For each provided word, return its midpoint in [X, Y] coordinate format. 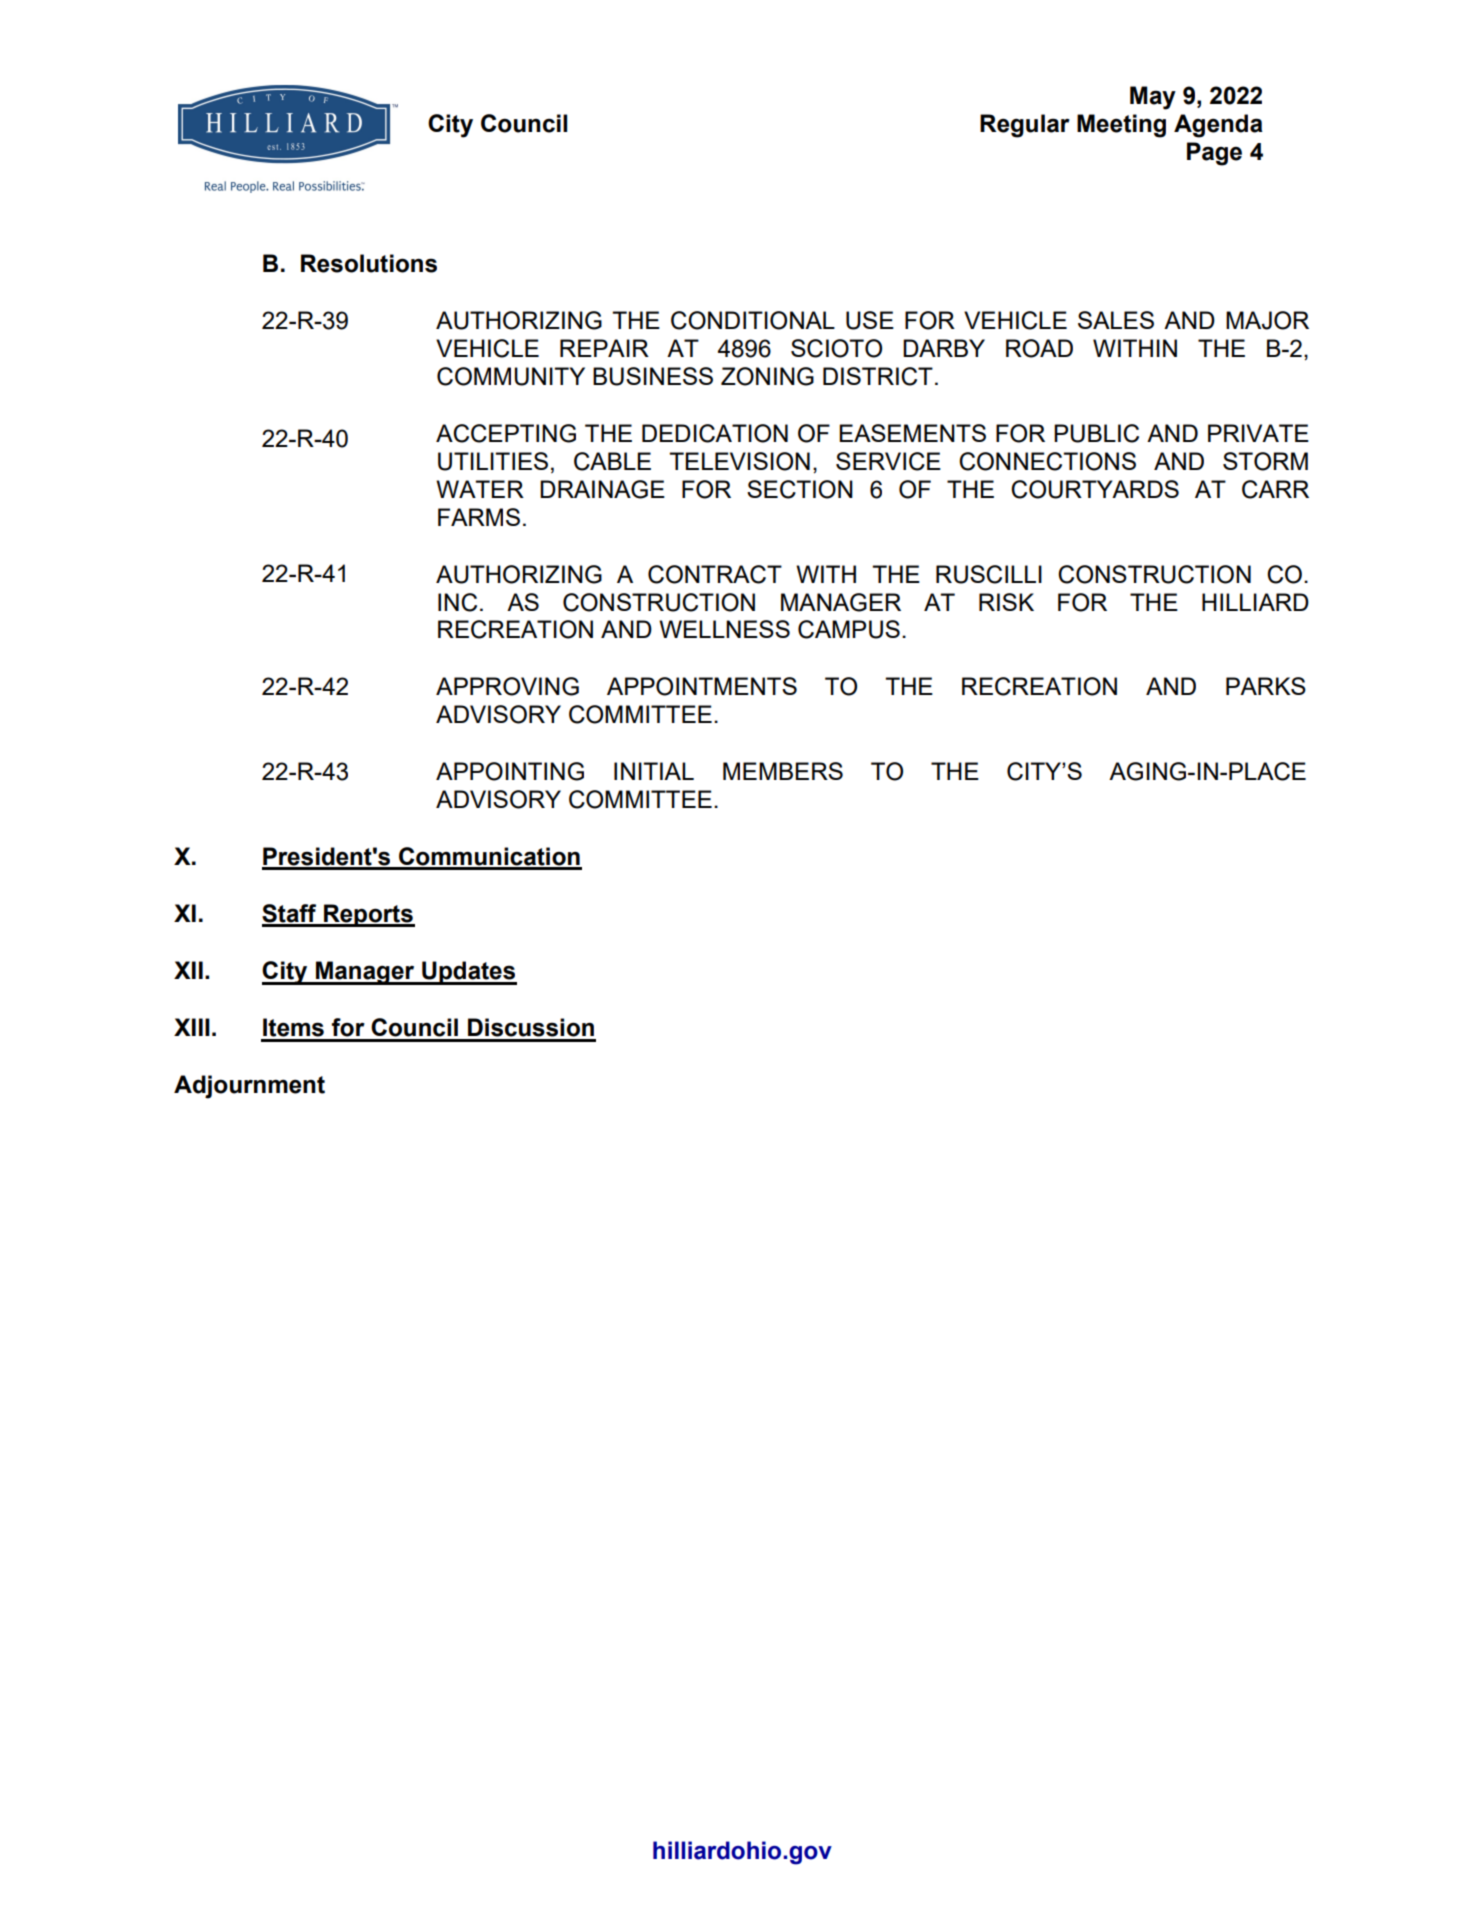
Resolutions [369, 263]
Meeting [1121, 126]
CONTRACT [715, 574]
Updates [468, 973]
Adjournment [249, 1087]
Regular [1025, 126]
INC [457, 602]
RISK [1006, 602]
